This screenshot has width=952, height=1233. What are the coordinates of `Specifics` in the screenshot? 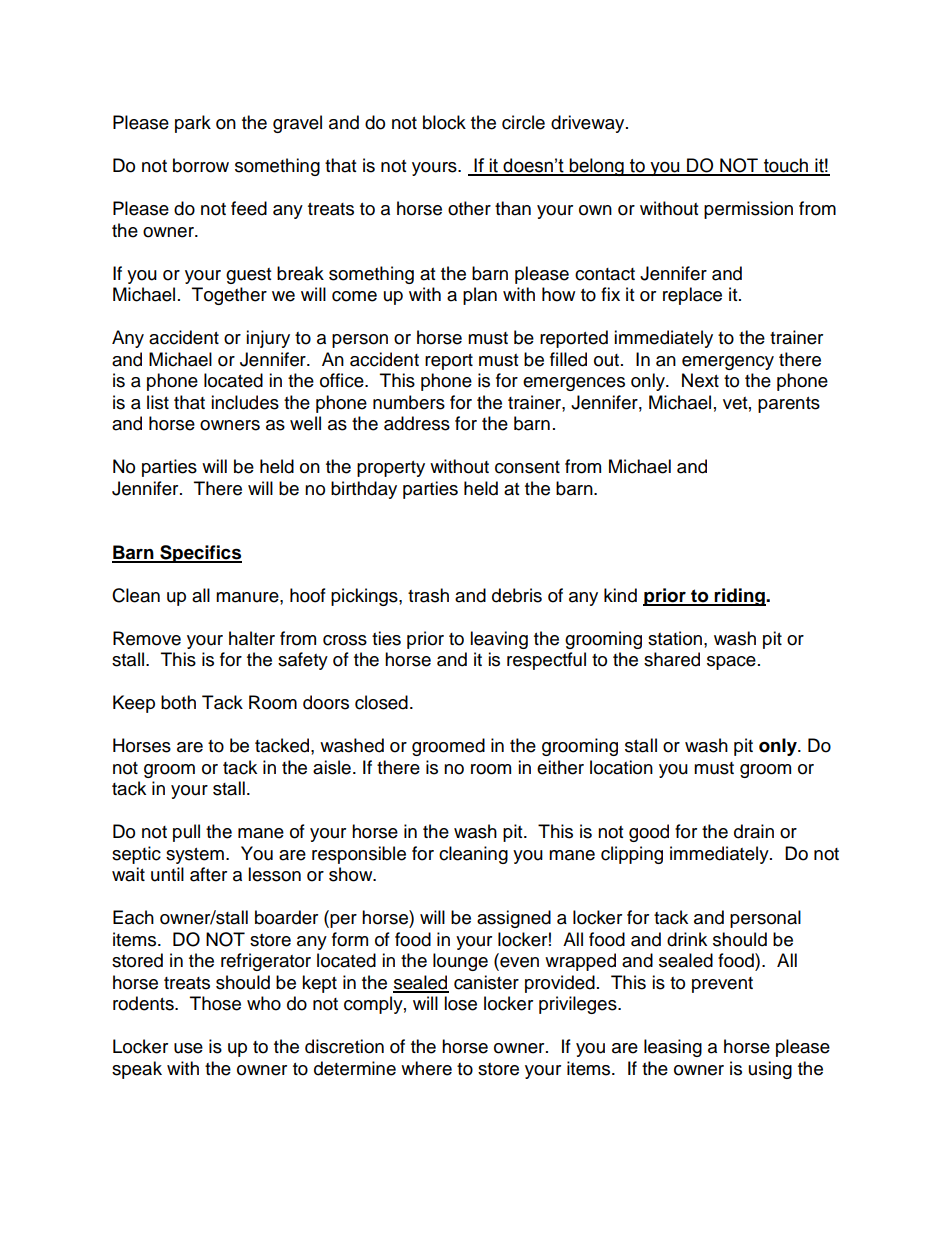 It's located at (200, 554).
